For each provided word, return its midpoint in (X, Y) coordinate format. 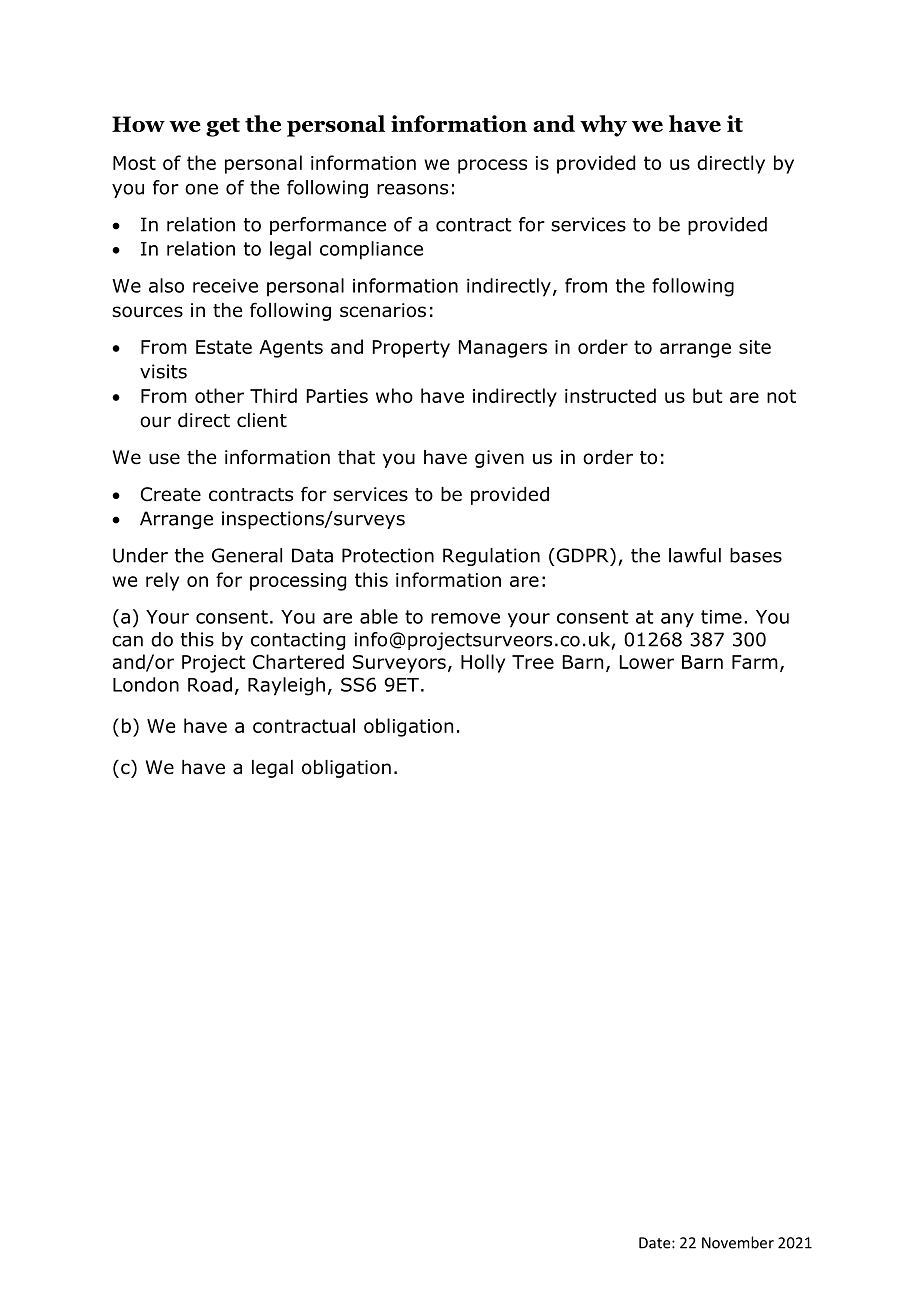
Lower (647, 662)
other (219, 395)
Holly (483, 663)
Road (210, 684)
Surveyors (399, 664)
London (146, 684)
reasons (412, 189)
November (738, 1242)
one (201, 189)
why (603, 126)
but (708, 395)
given (499, 459)
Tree (533, 662)
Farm (755, 662)
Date (656, 1243)
